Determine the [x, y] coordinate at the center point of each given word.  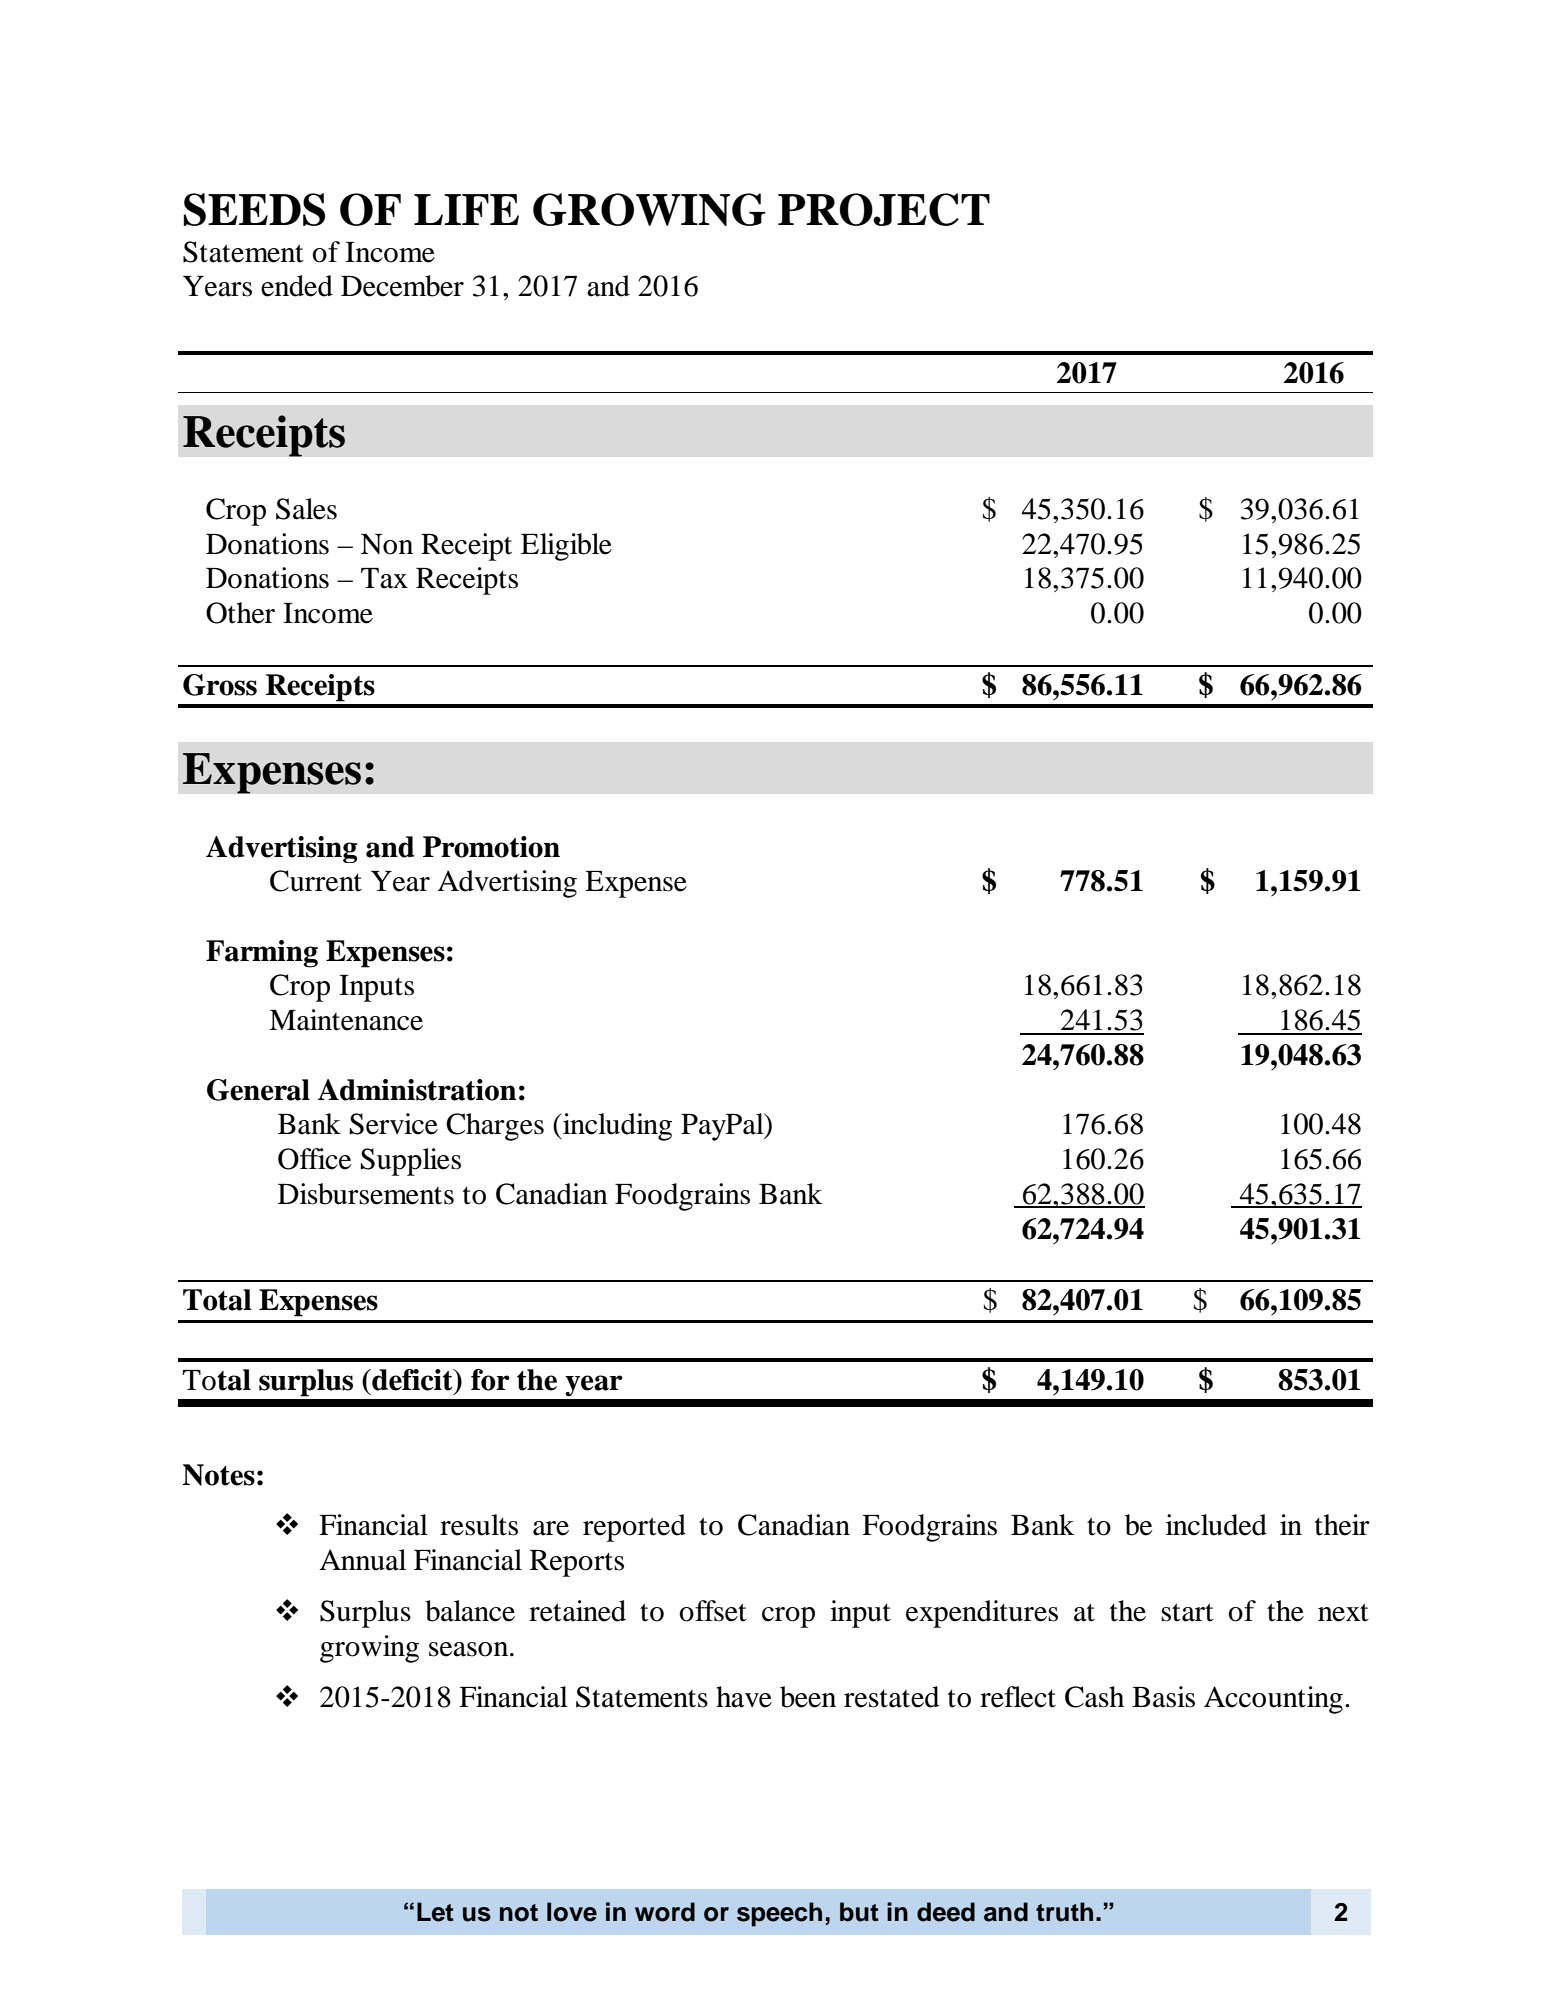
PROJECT [884, 209]
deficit [412, 1380]
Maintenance [346, 1020]
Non [387, 544]
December [402, 286]
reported [634, 1528]
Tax [384, 578]
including [616, 1127]
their [1342, 1525]
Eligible [566, 547]
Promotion [491, 847]
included [1216, 1525]
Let [435, 1912]
